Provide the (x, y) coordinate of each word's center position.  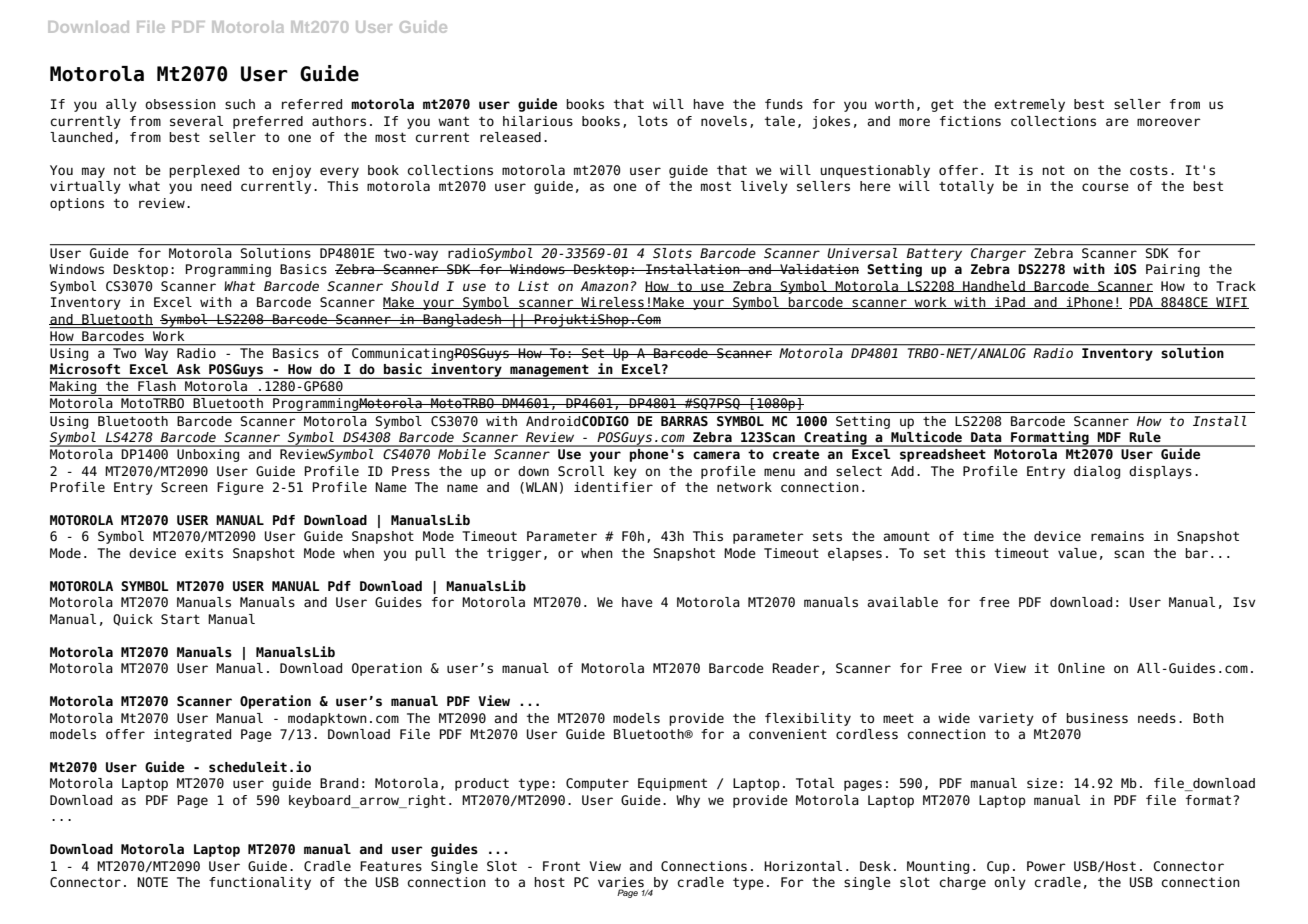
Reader (796, 668)
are (1117, 122)
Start (180, 619)
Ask (188, 369)
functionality (260, 883)
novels (724, 121)
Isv (1244, 602)
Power (1046, 866)
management (549, 371)
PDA (1142, 303)
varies (621, 883)
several (196, 121)
